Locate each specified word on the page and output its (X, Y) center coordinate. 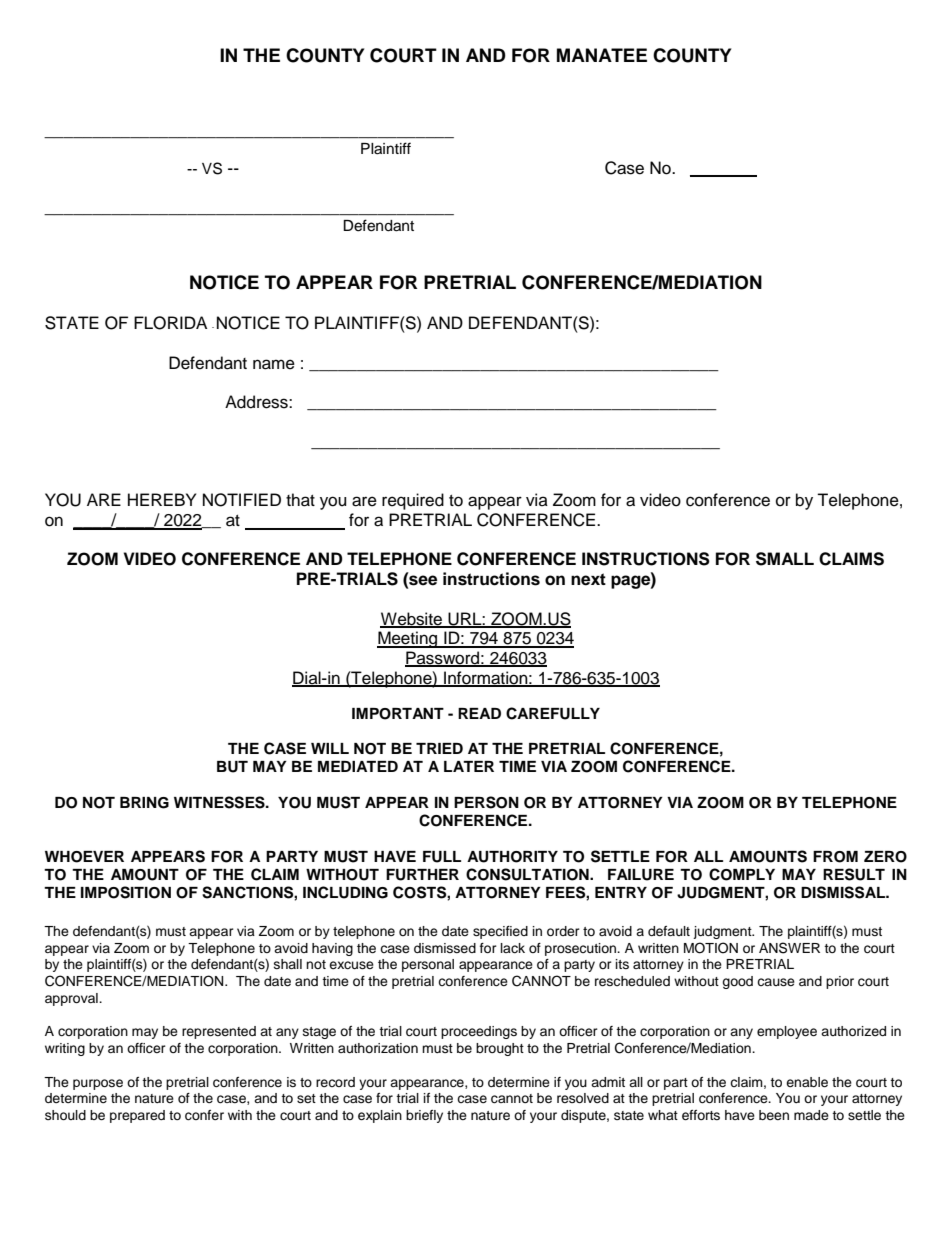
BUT (232, 767)
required (413, 501)
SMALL (785, 559)
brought (500, 1049)
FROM (835, 857)
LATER (469, 766)
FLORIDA (170, 323)
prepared (137, 1116)
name (274, 364)
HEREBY (162, 499)
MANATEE (602, 55)
